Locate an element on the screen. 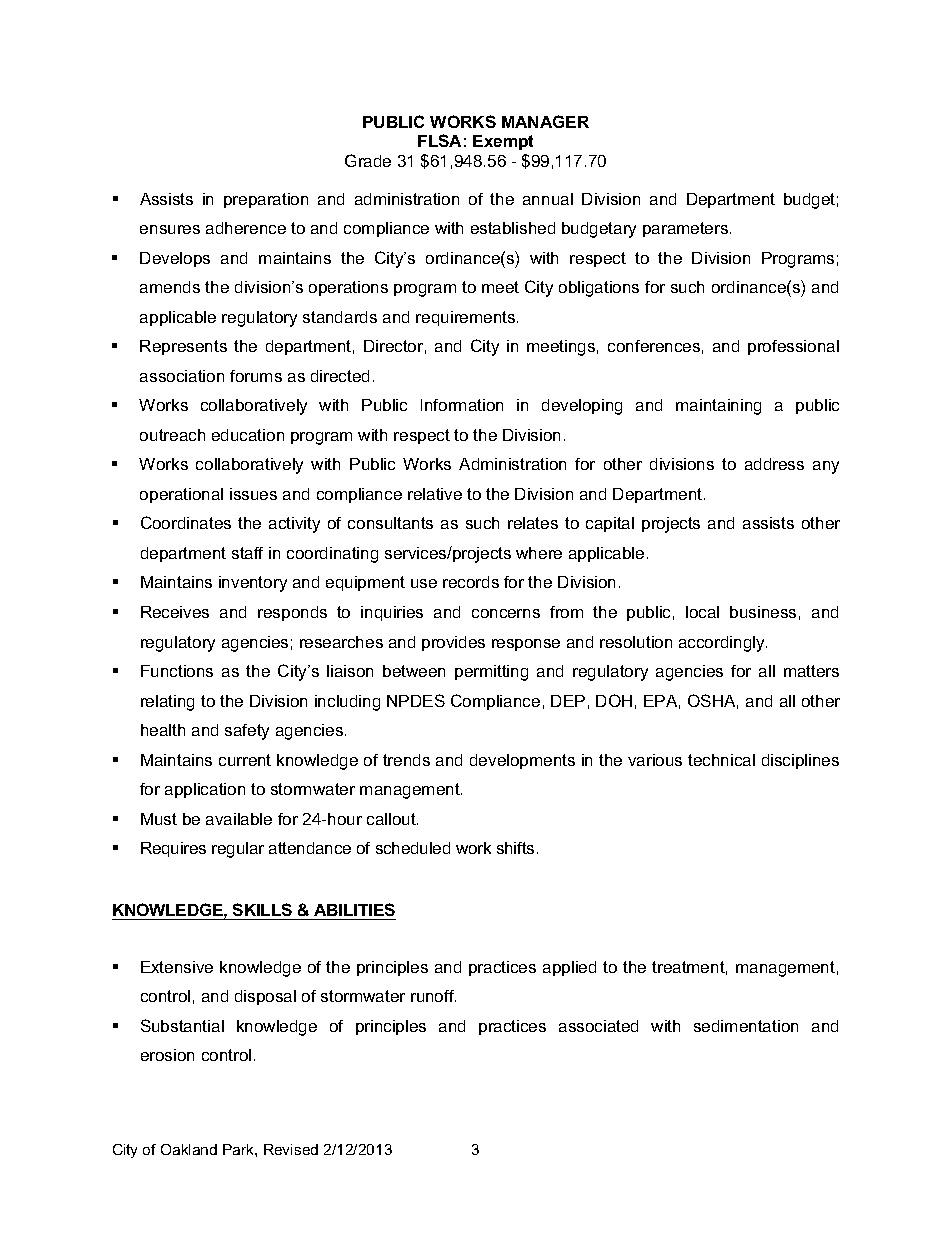 The image size is (952, 1233). address is located at coordinates (774, 464).
